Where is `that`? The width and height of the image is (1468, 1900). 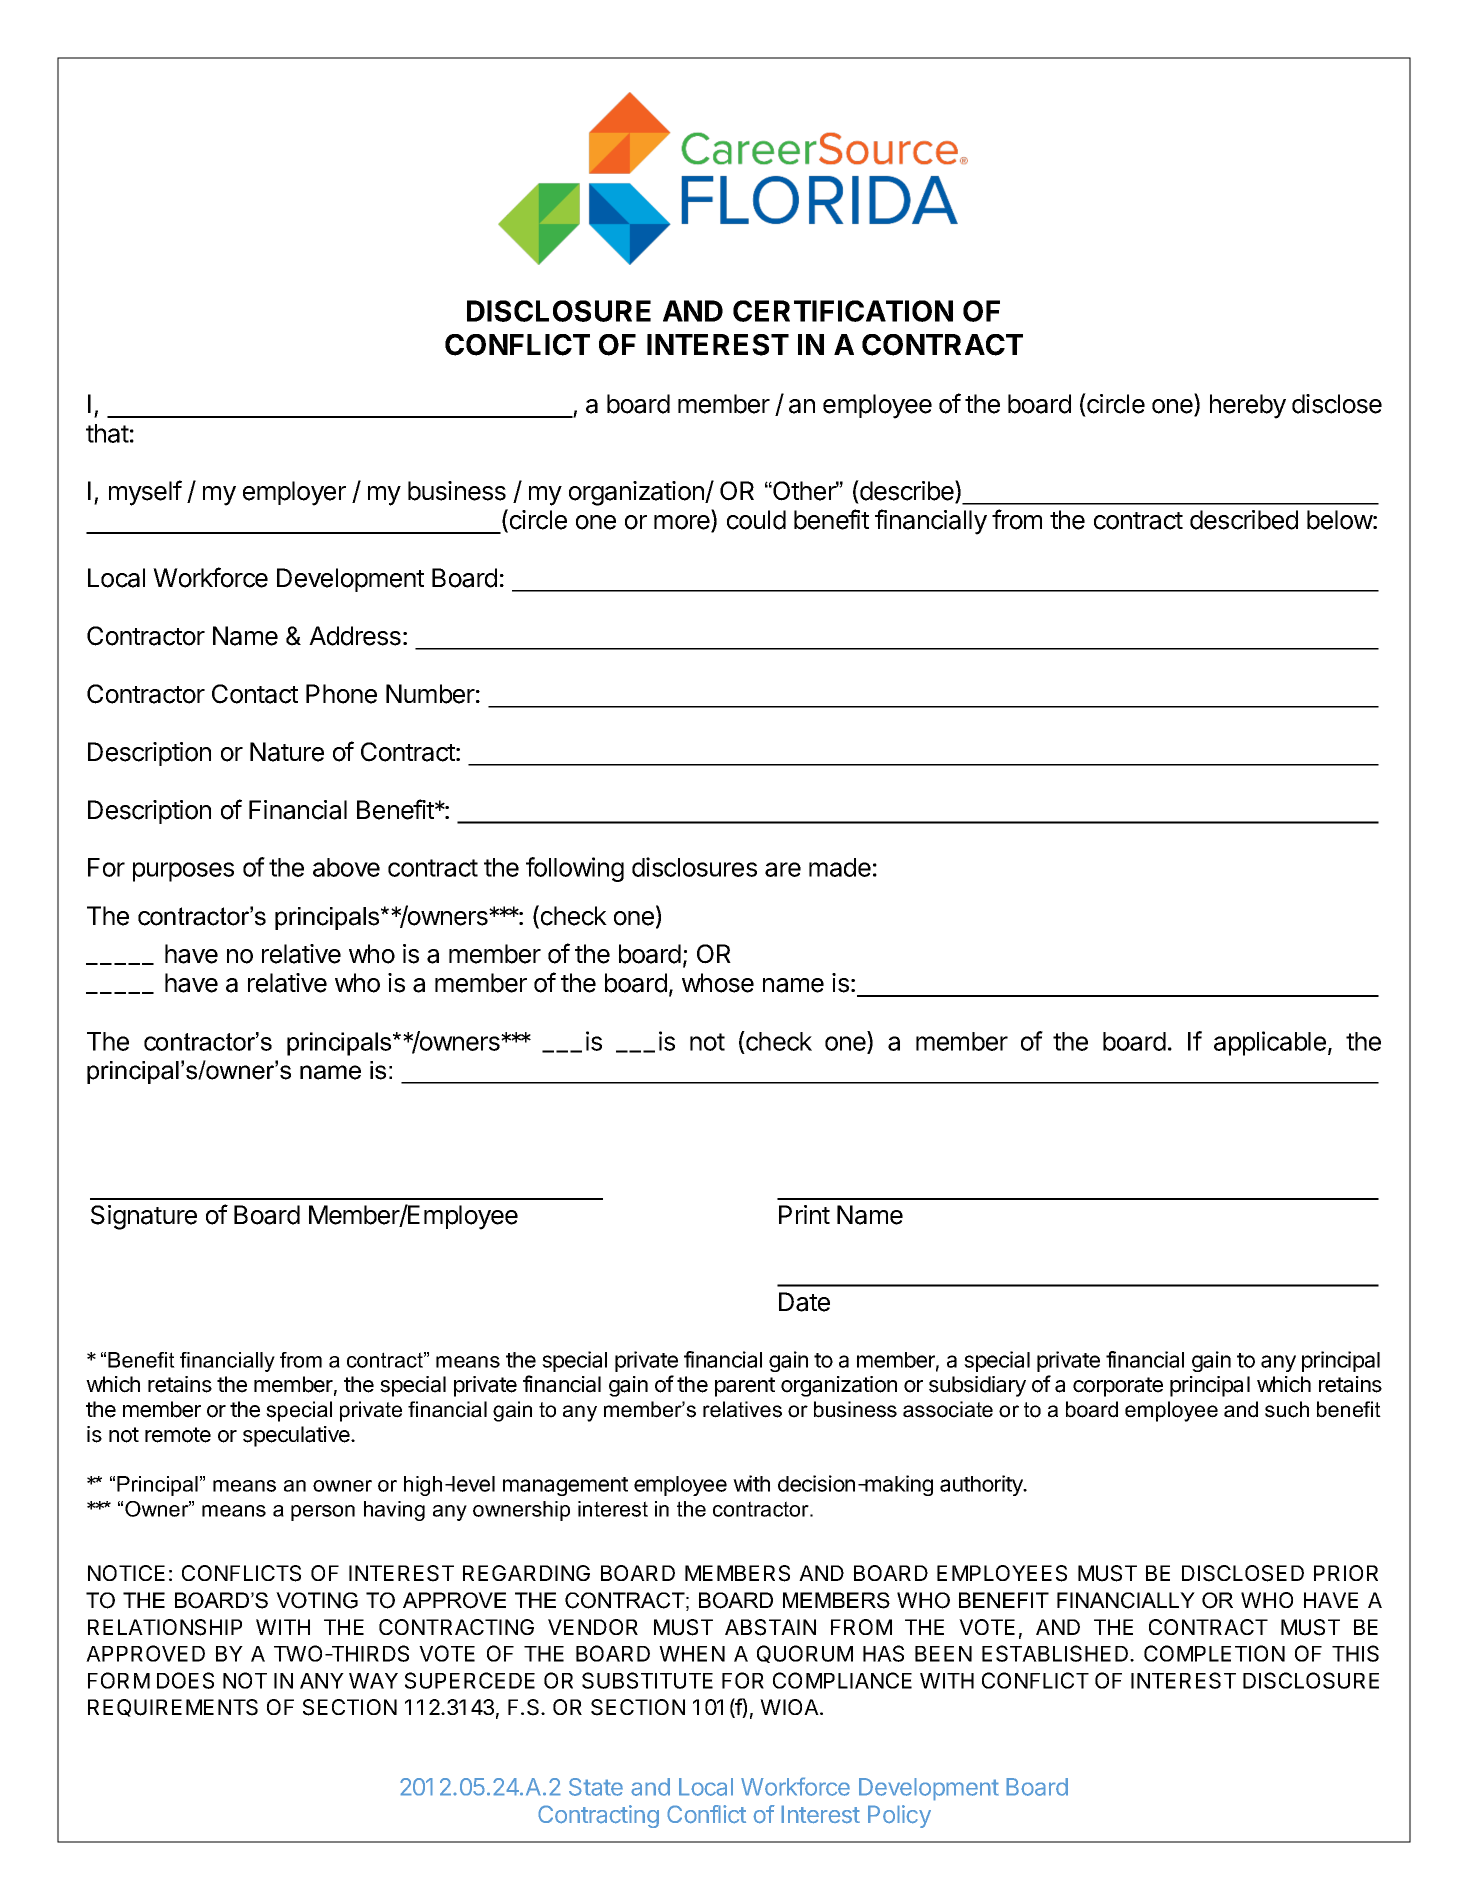 that is located at coordinates (107, 433).
